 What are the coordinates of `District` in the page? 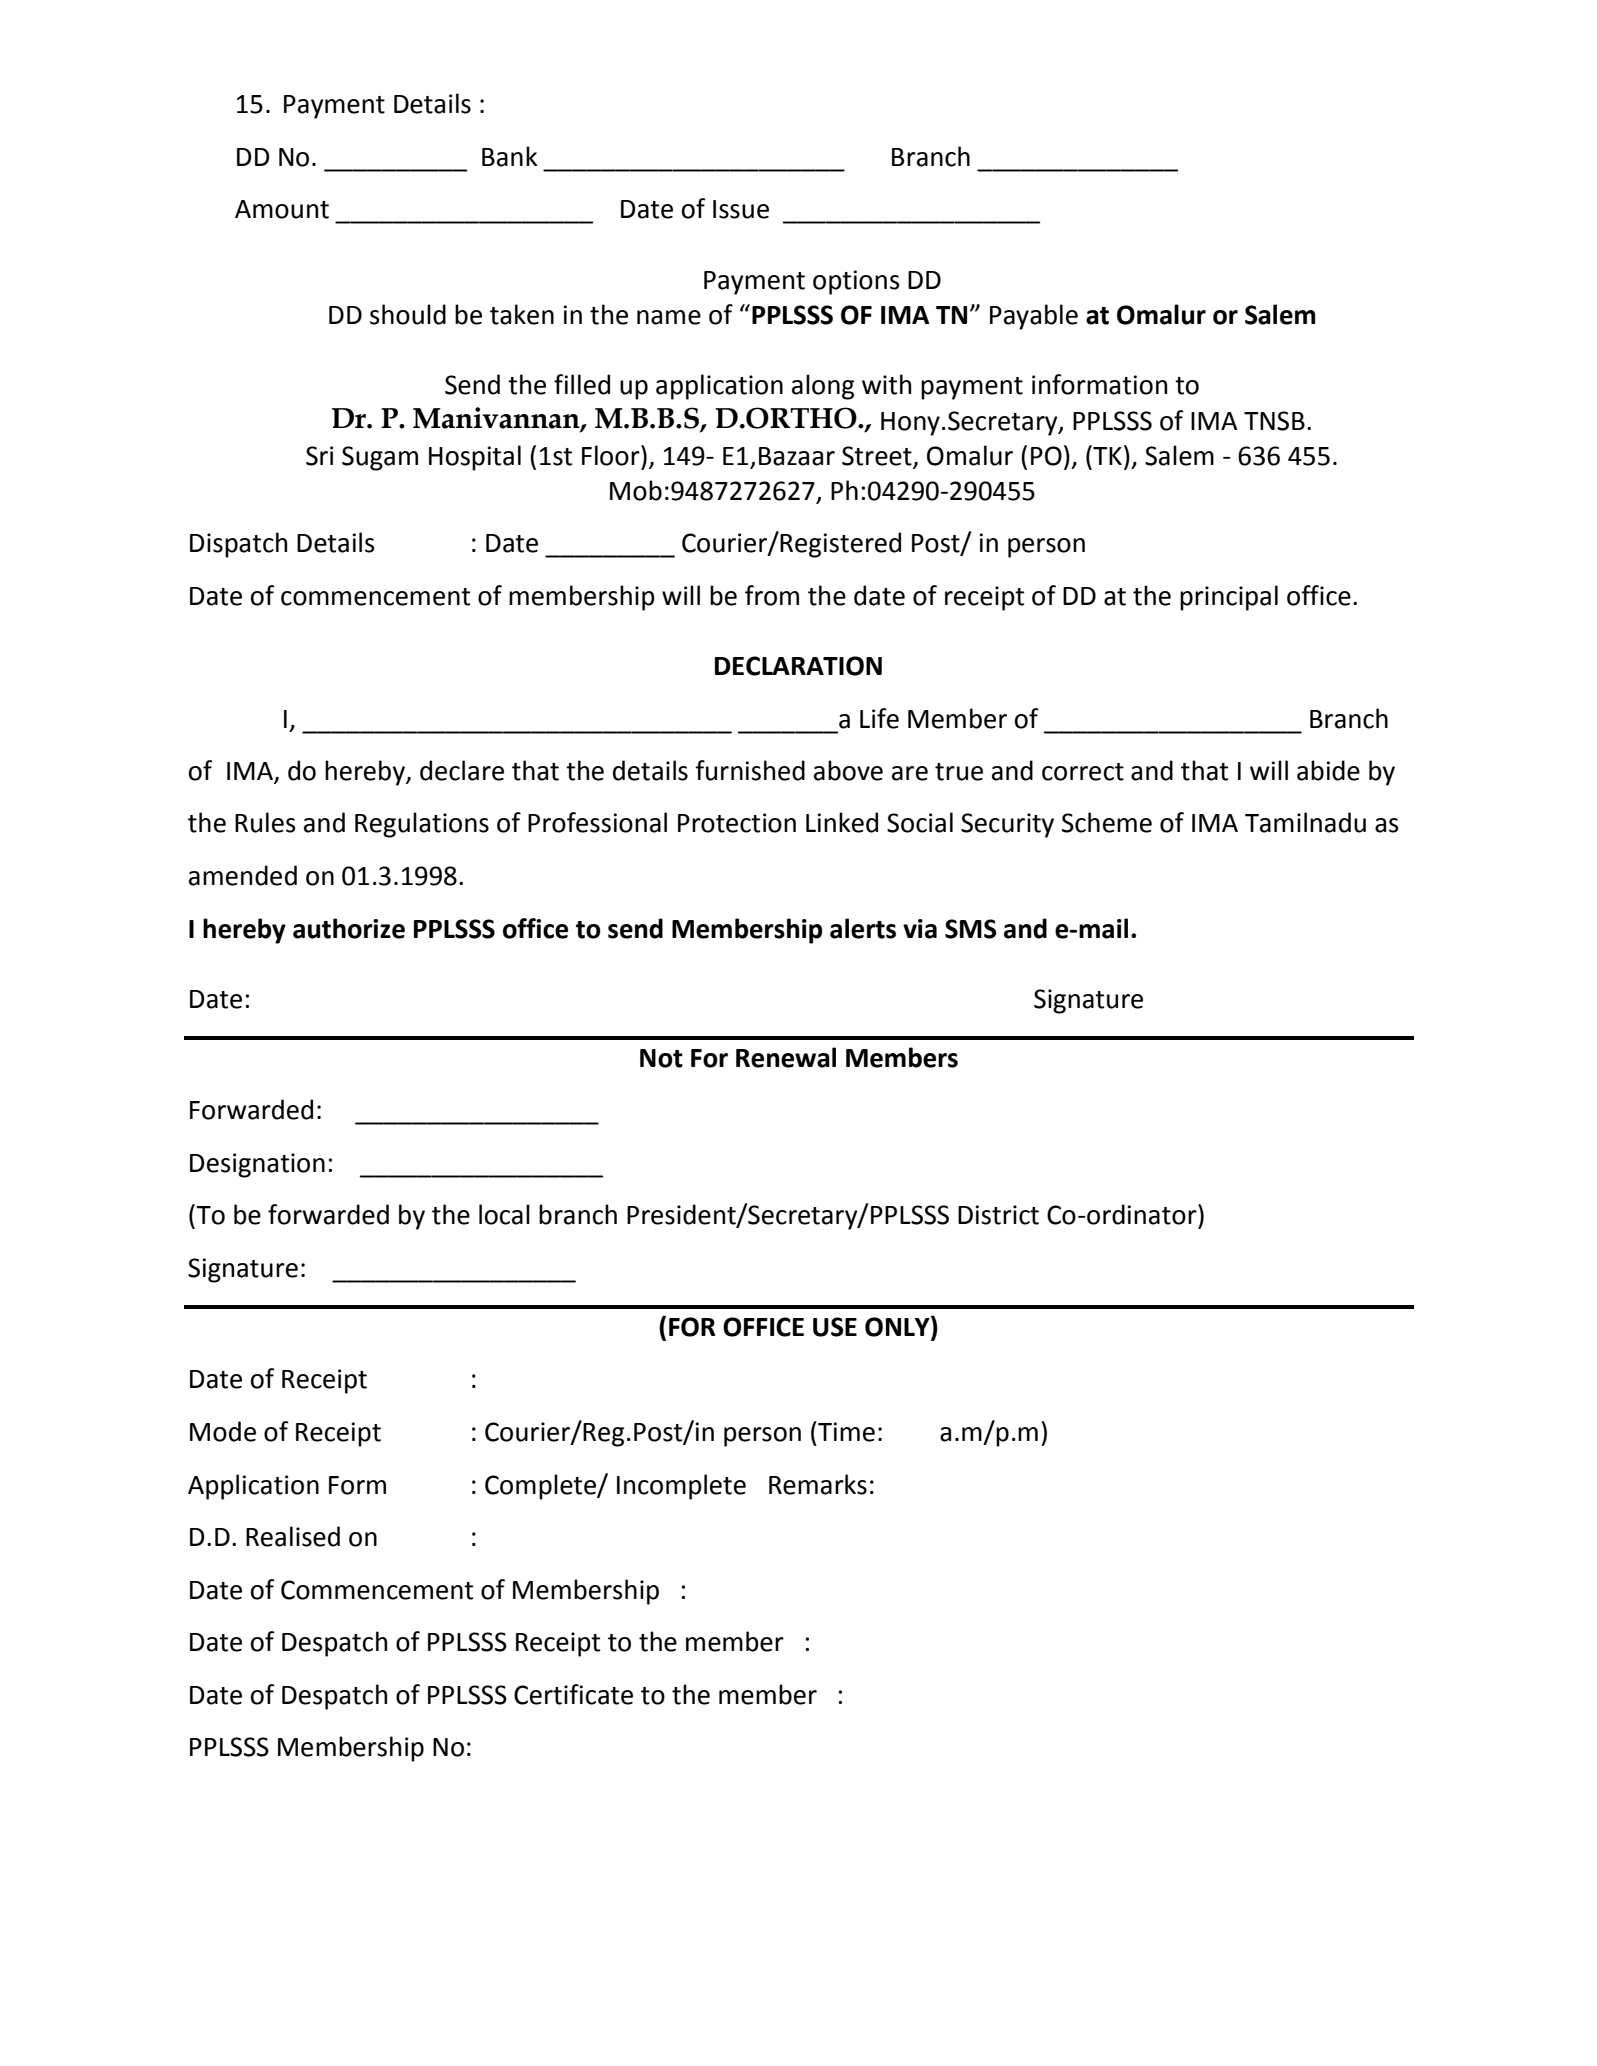 It's located at (998, 1215).
